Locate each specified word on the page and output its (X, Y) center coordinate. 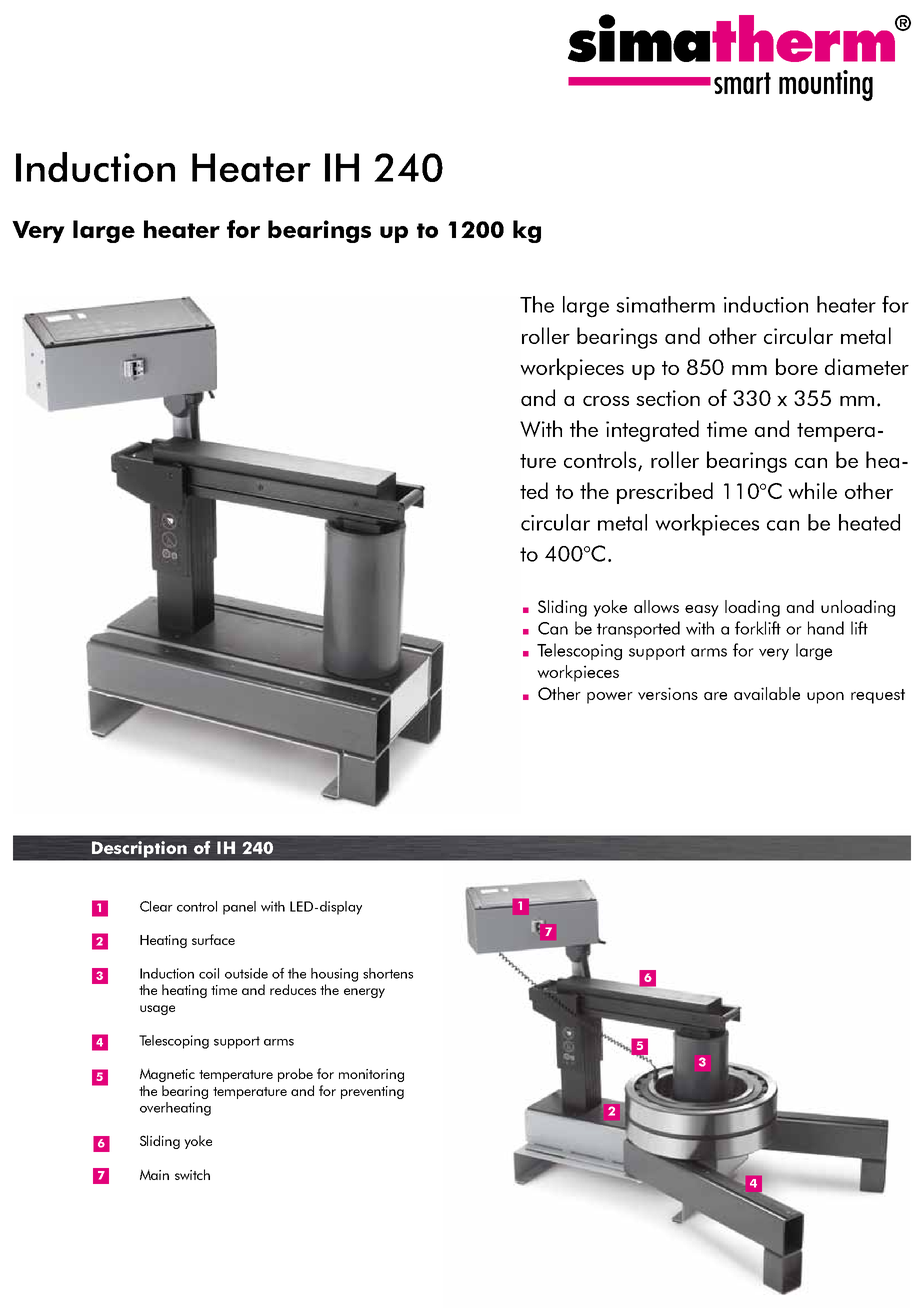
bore (797, 366)
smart (742, 83)
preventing (372, 1092)
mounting (826, 85)
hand (826, 628)
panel (239, 908)
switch (192, 1174)
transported (638, 629)
